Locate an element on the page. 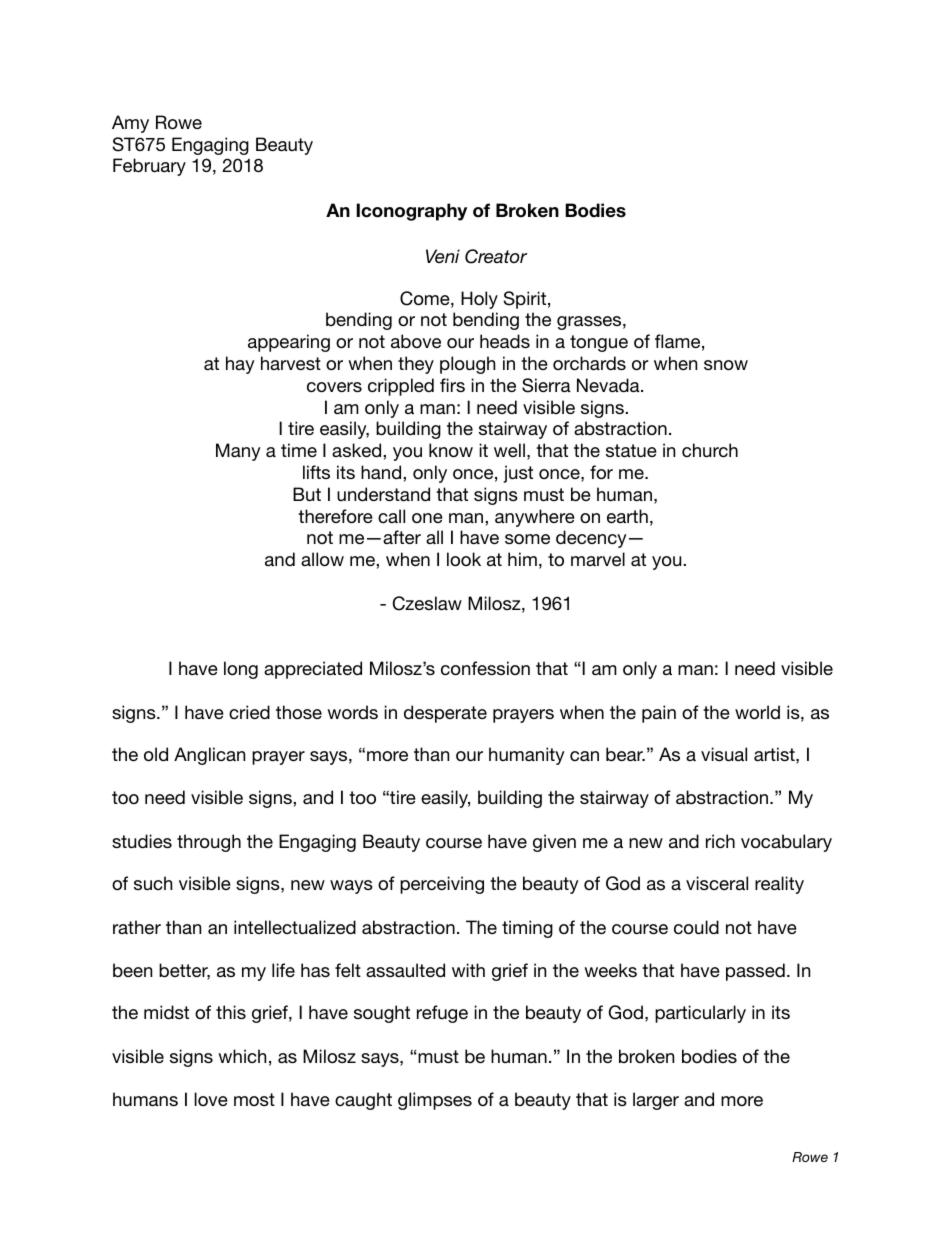 The image size is (952, 1233). love is located at coordinates (211, 1099).
